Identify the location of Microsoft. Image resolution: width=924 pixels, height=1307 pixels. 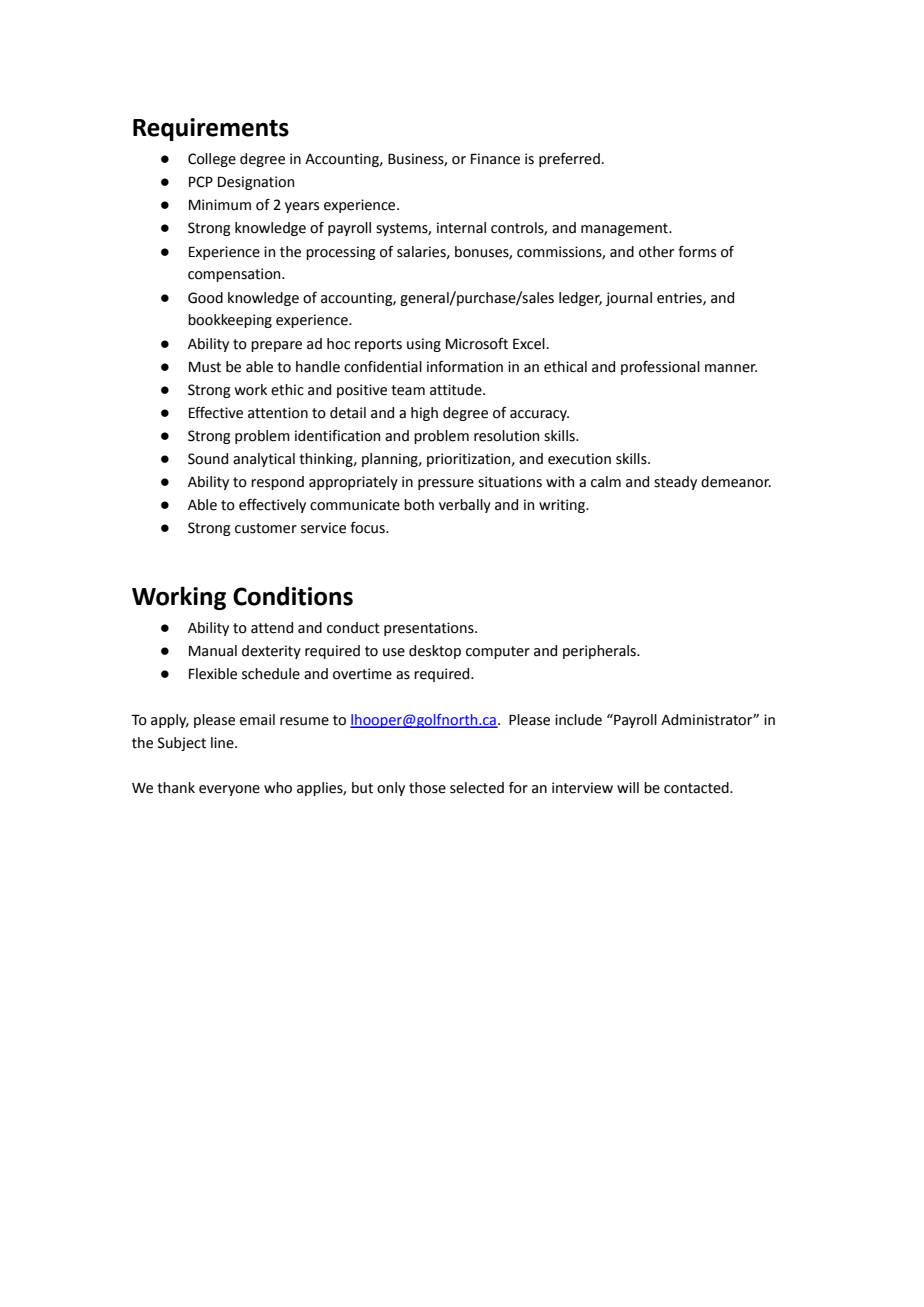
(477, 344).
